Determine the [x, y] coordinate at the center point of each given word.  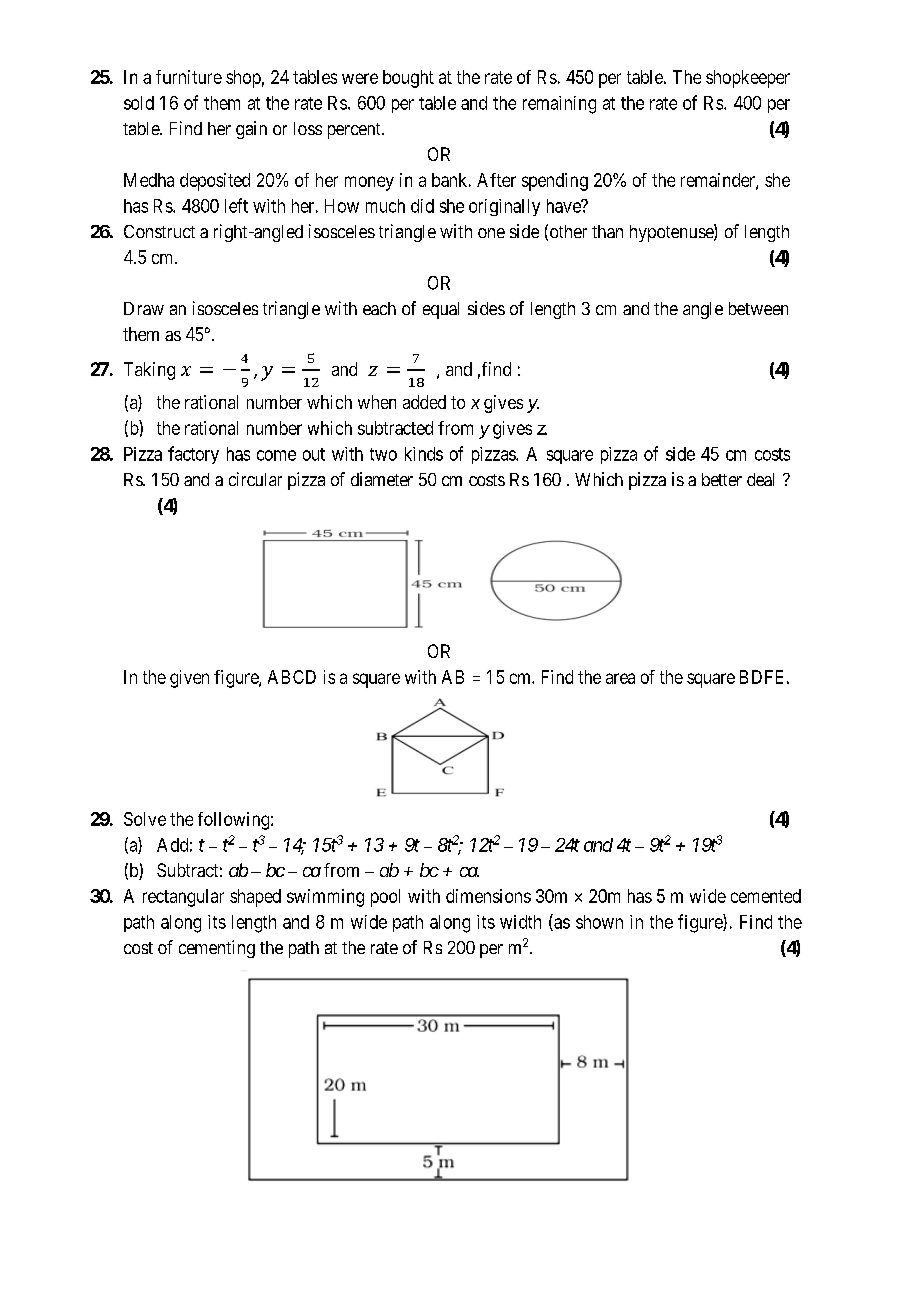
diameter [382, 479]
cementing [217, 949]
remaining [559, 105]
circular [255, 479]
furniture [189, 77]
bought [408, 79]
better [722, 479]
